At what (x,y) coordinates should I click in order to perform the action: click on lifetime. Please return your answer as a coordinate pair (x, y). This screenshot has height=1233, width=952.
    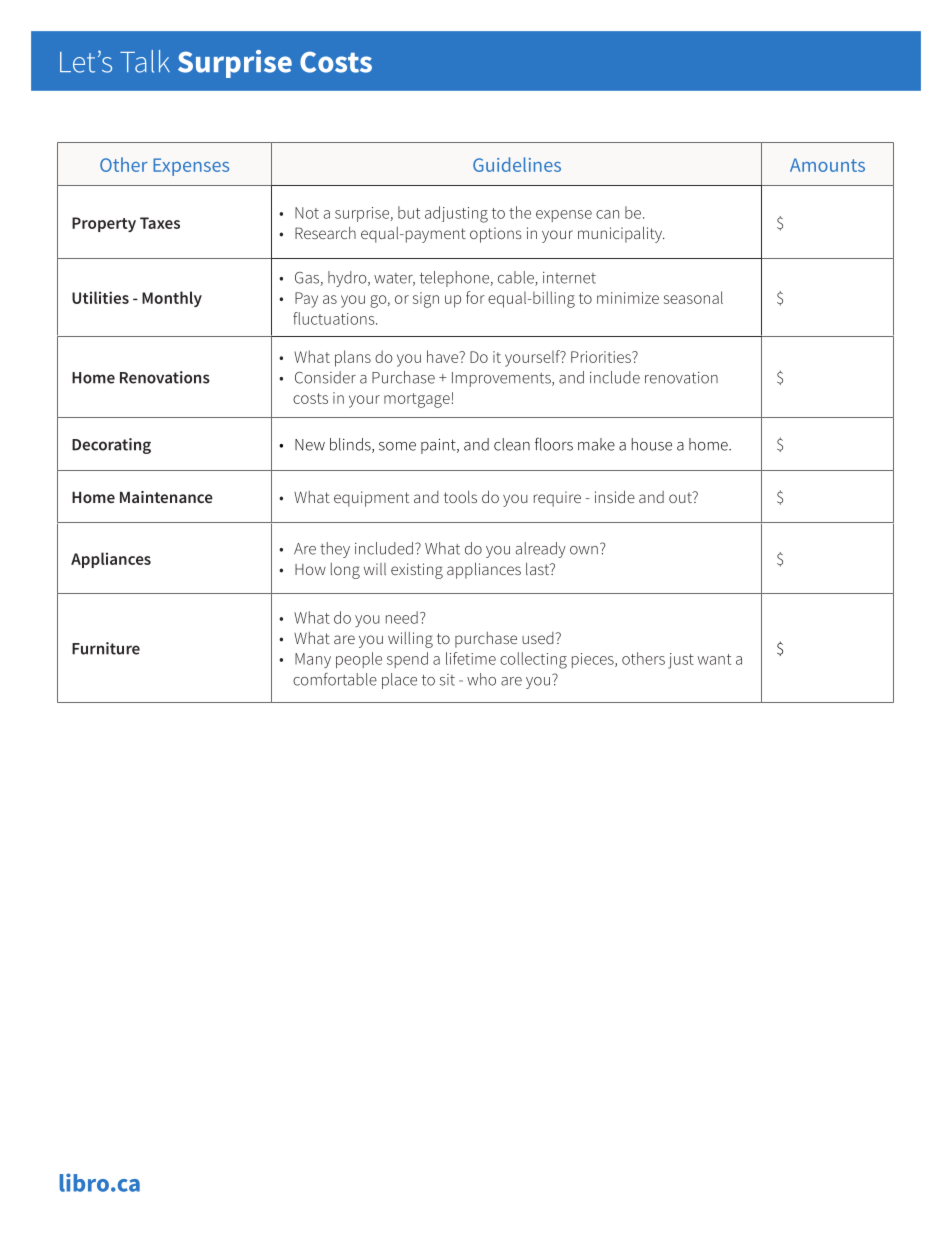
    Looking at the image, I should click on (471, 658).
